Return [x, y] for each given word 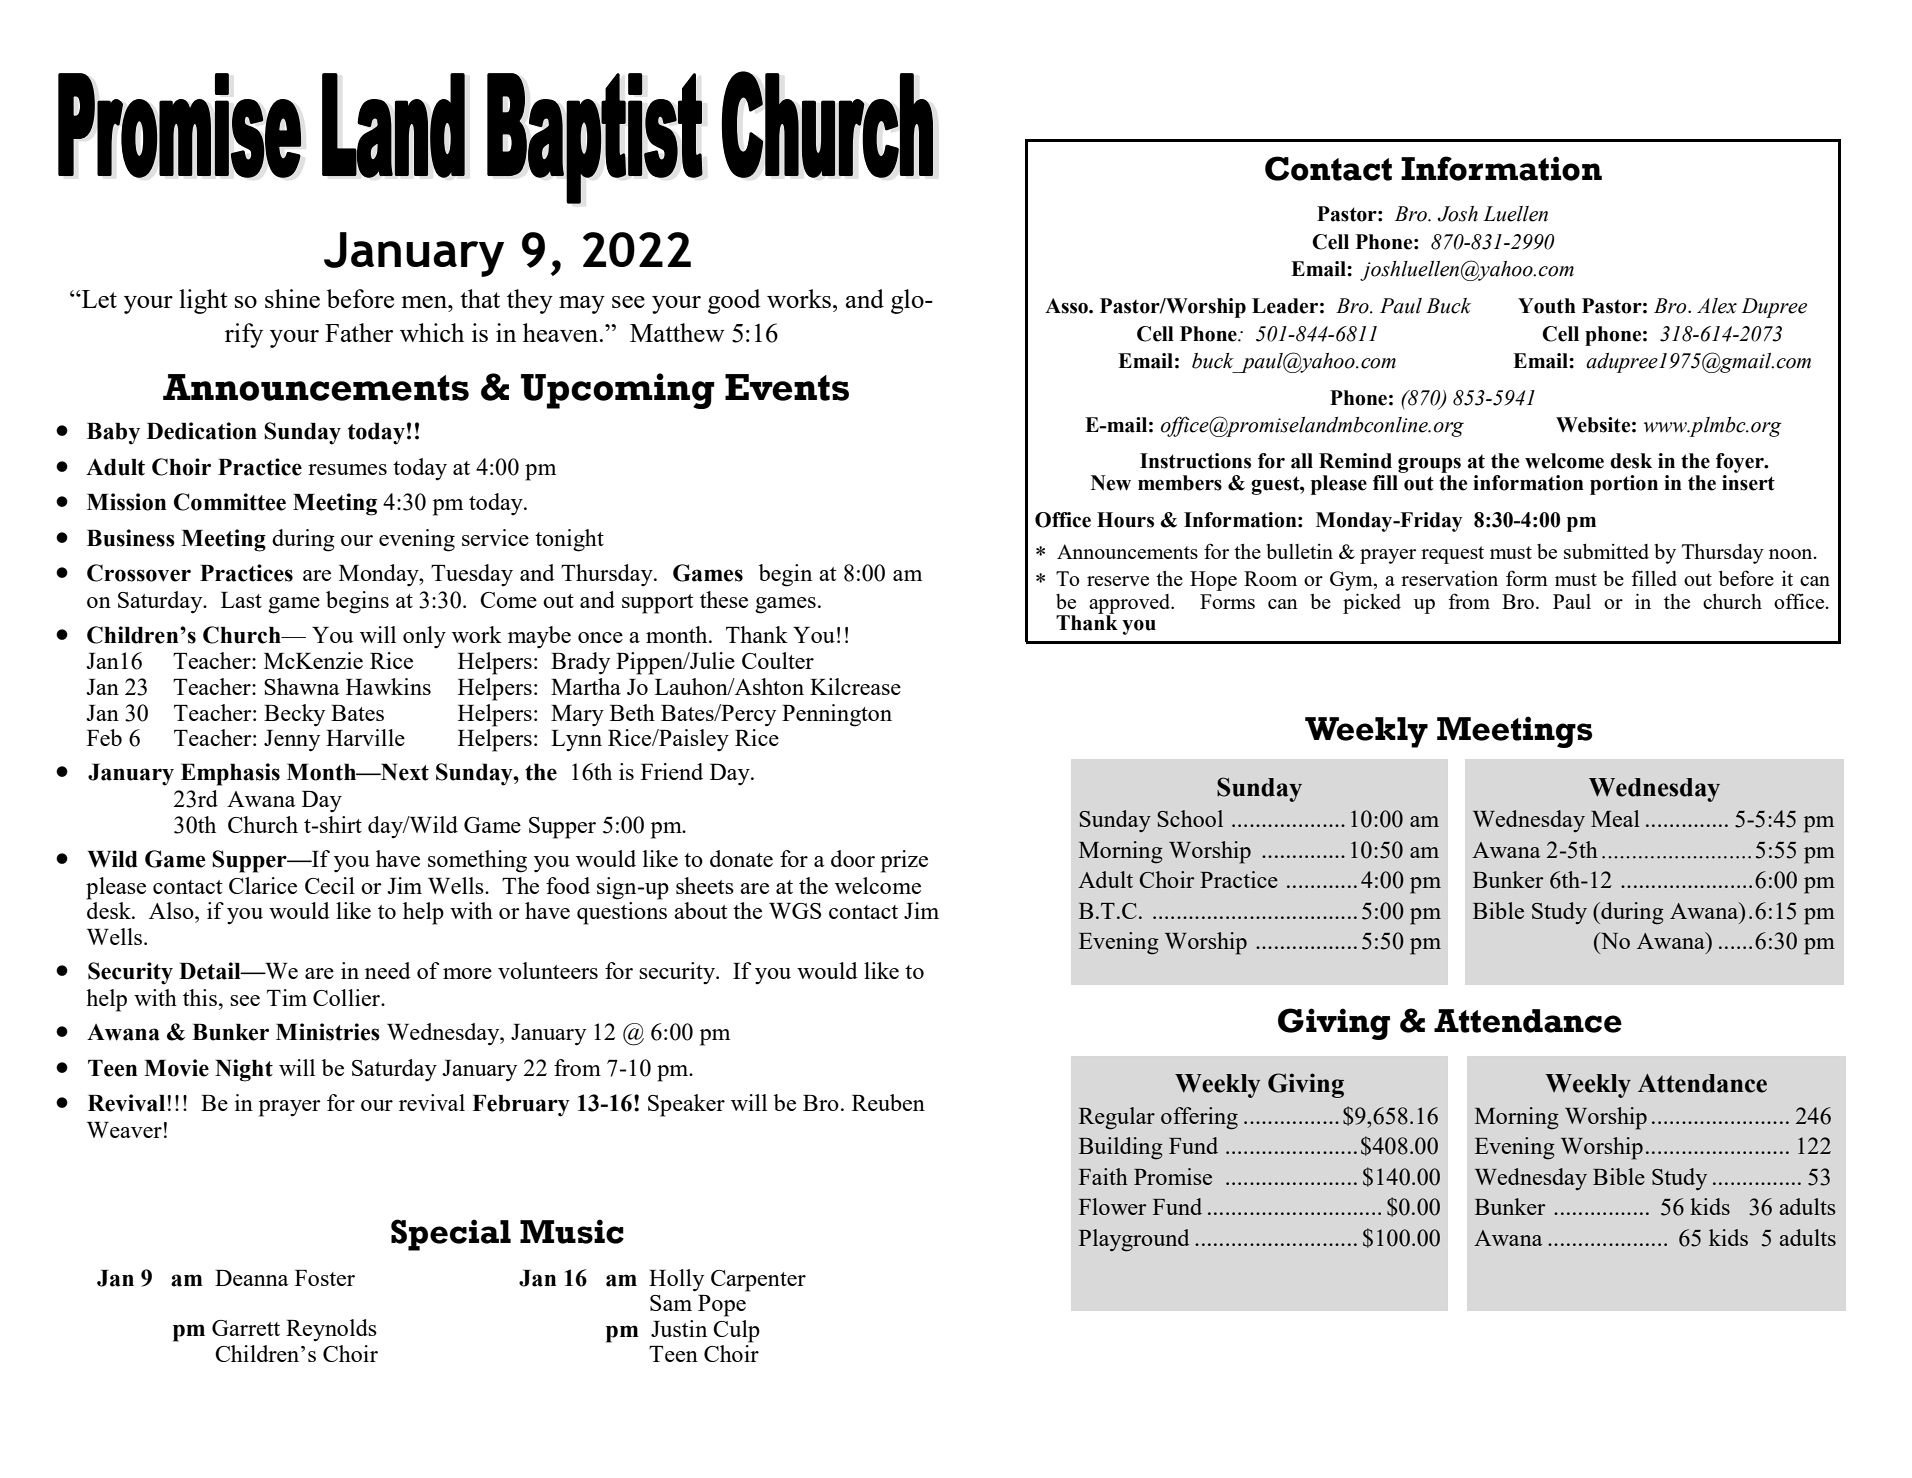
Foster [325, 1278]
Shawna [301, 686]
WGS [795, 911]
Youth [1547, 306]
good [734, 301]
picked [1372, 603]
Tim [287, 997]
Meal [1615, 818]
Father [359, 332]
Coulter [778, 660]
